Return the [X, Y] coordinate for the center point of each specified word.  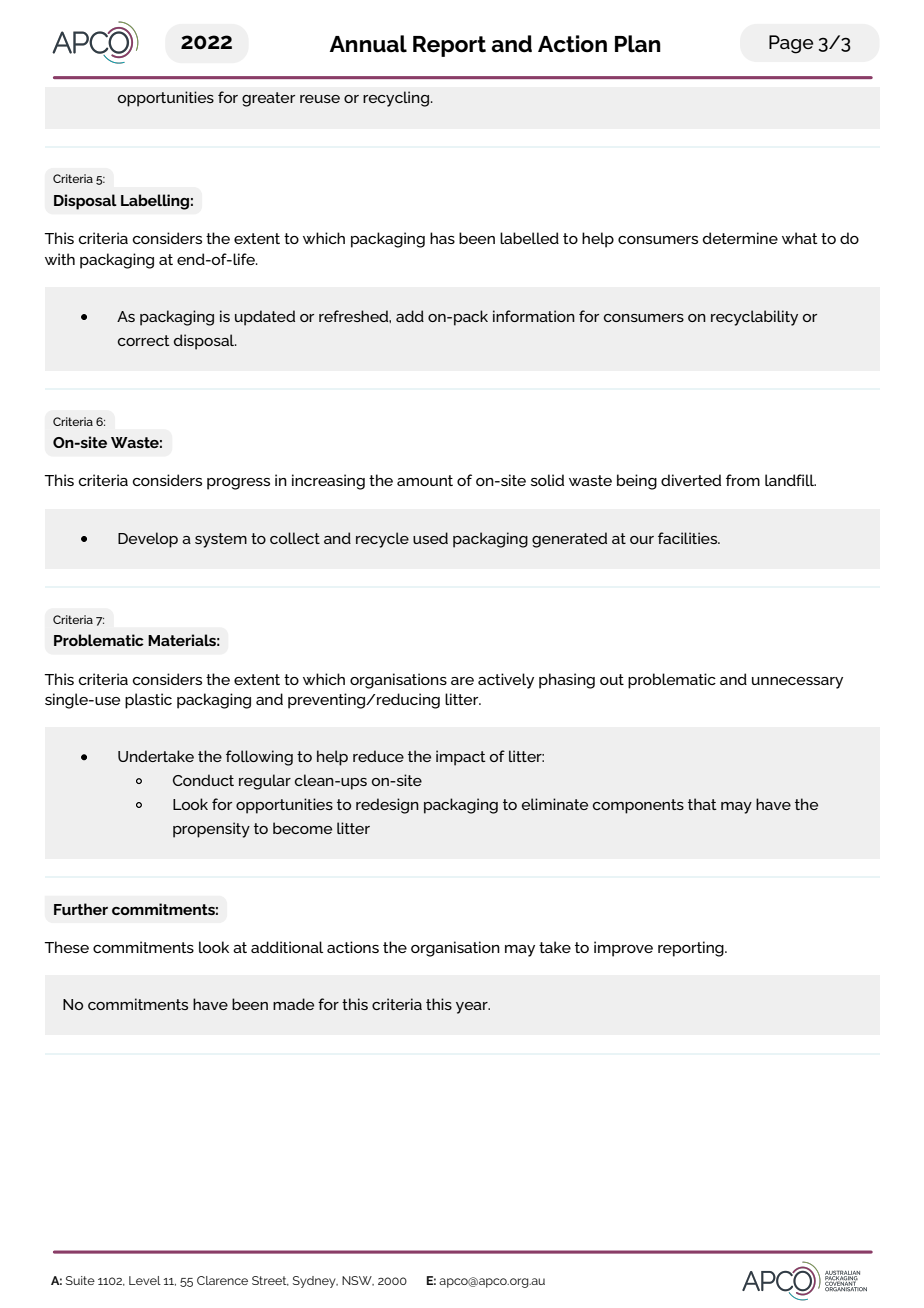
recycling [396, 99]
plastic [148, 701]
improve [623, 949]
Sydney [315, 1282]
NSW [358, 1281]
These [66, 947]
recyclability [754, 318]
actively [506, 681]
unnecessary [797, 683]
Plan [638, 44]
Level [145, 1280]
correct [144, 340]
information [534, 316]
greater [268, 99]
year [473, 1008]
